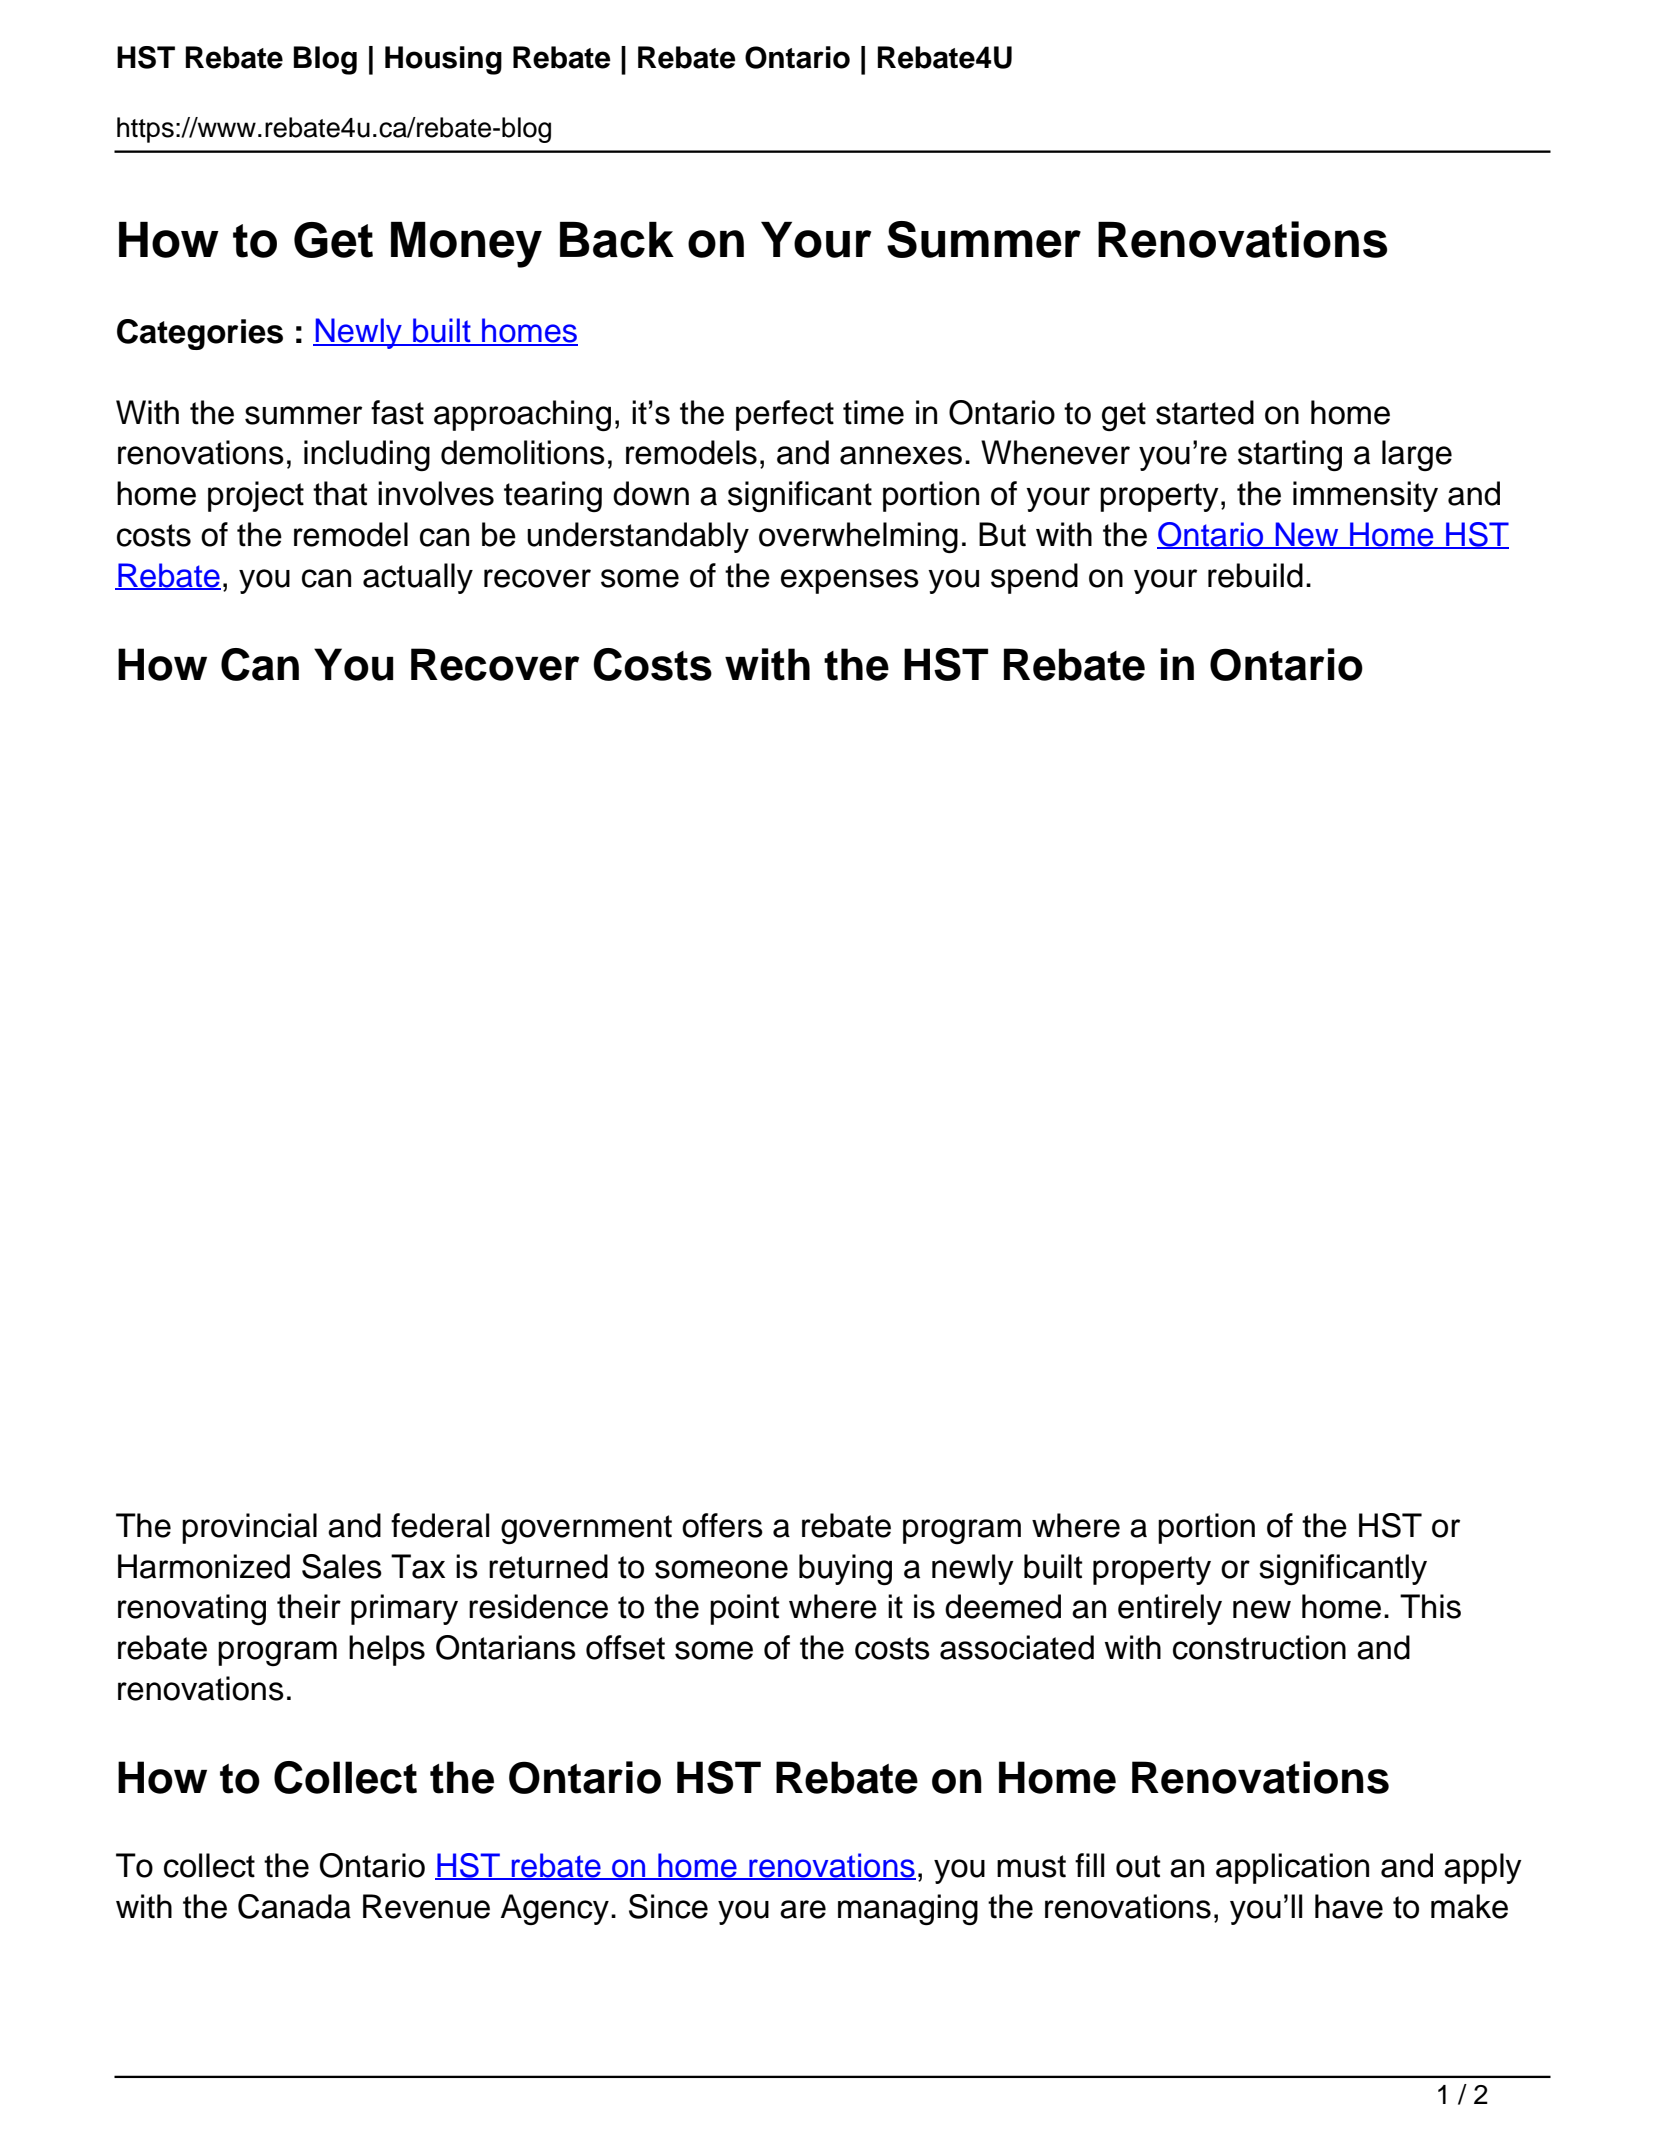 The height and width of the document is (2154, 1665). I want to click on actually, so click(418, 578).
